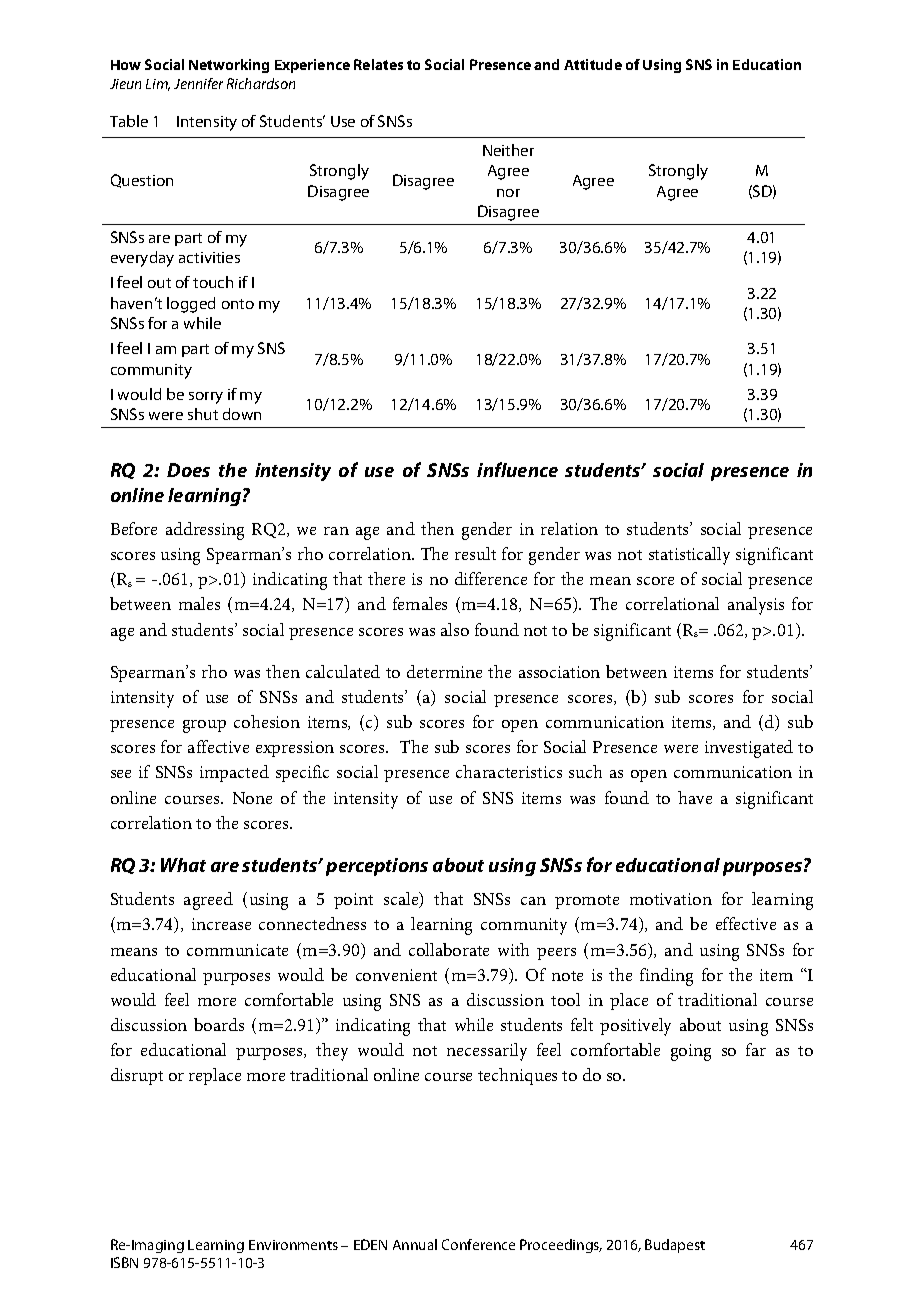 This screenshot has height=1308, width=924. I want to click on Does, so click(188, 470).
